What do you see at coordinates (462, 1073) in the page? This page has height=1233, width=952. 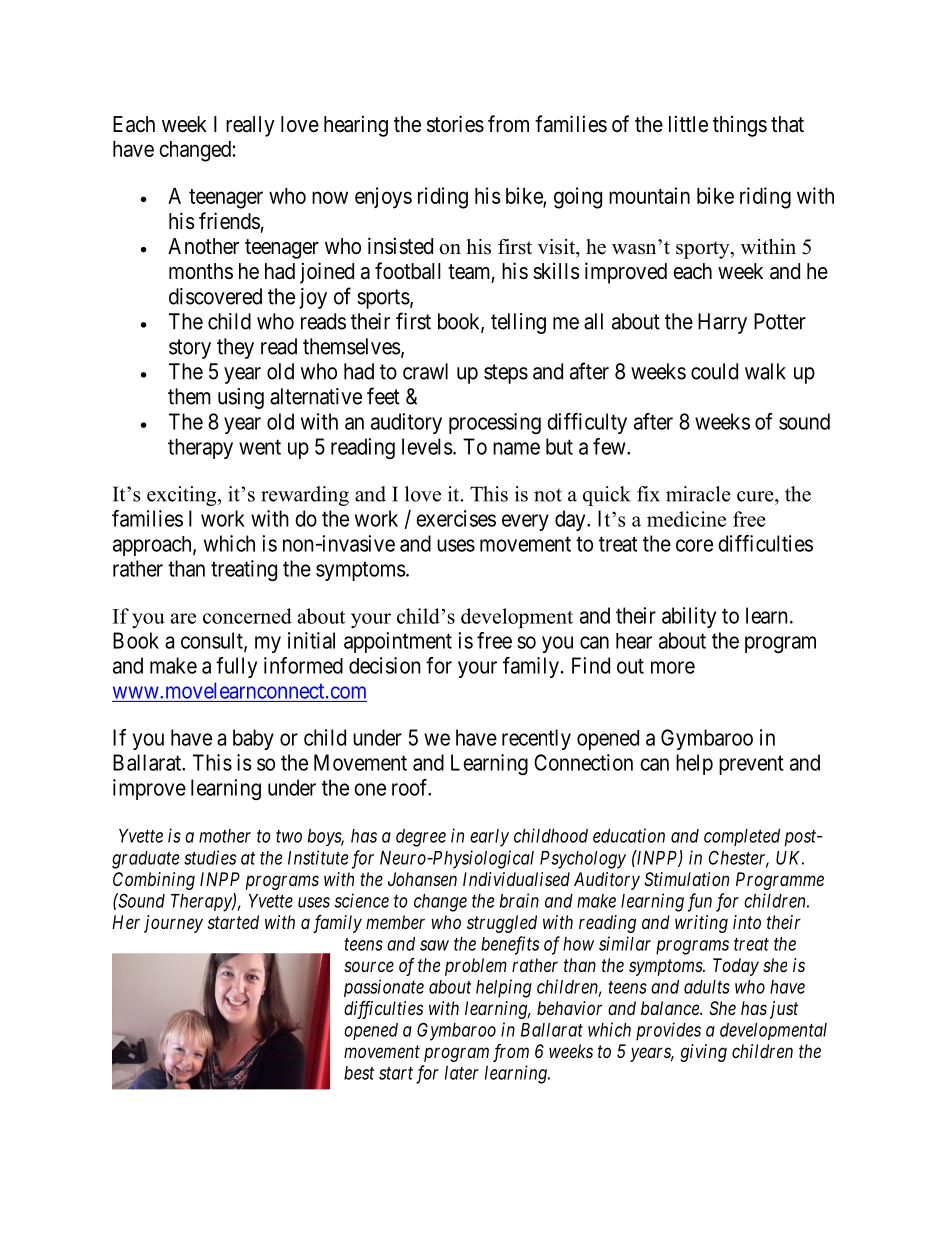 I see `later` at bounding box center [462, 1073].
